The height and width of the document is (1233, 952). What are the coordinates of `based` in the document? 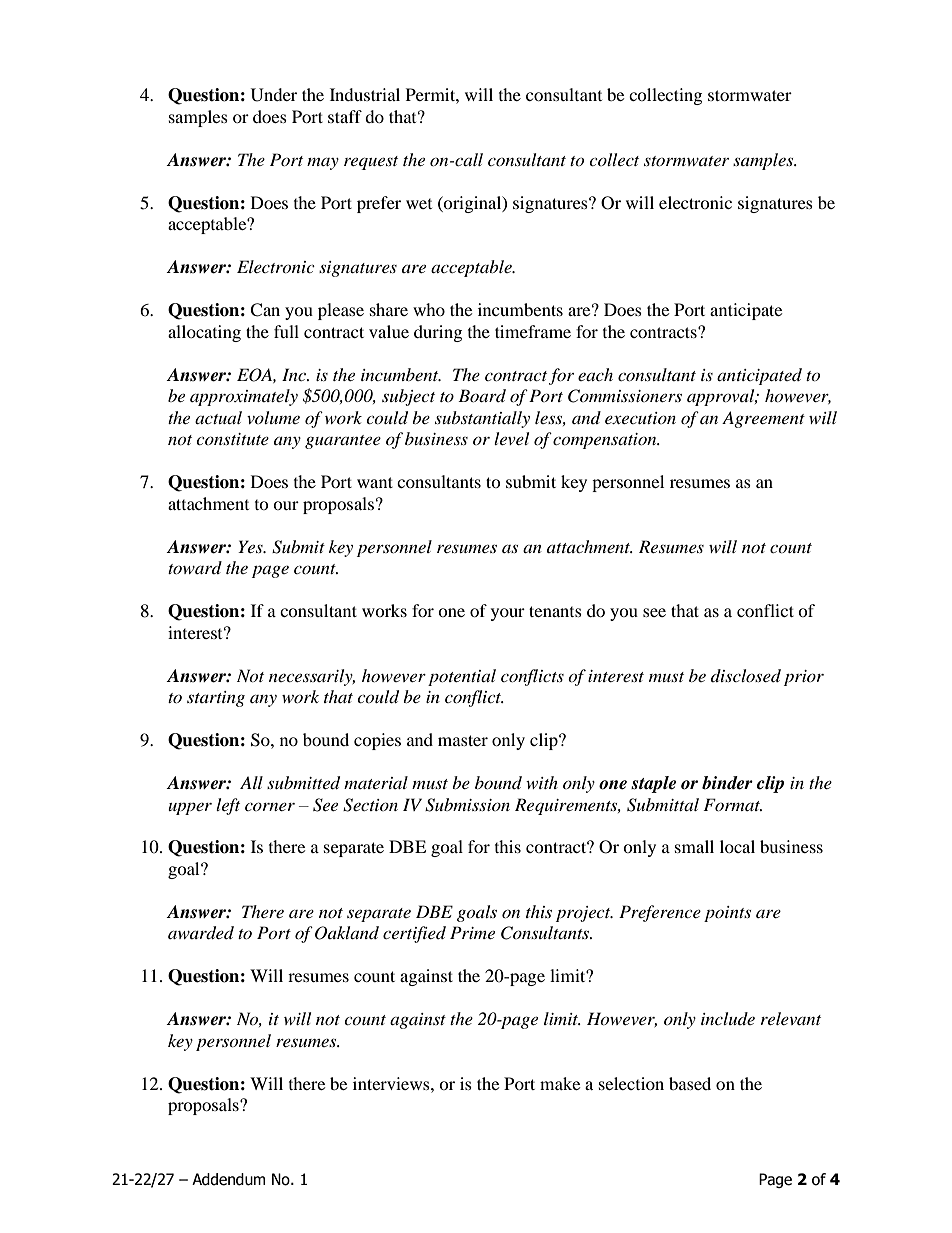 It's located at (690, 1083).
